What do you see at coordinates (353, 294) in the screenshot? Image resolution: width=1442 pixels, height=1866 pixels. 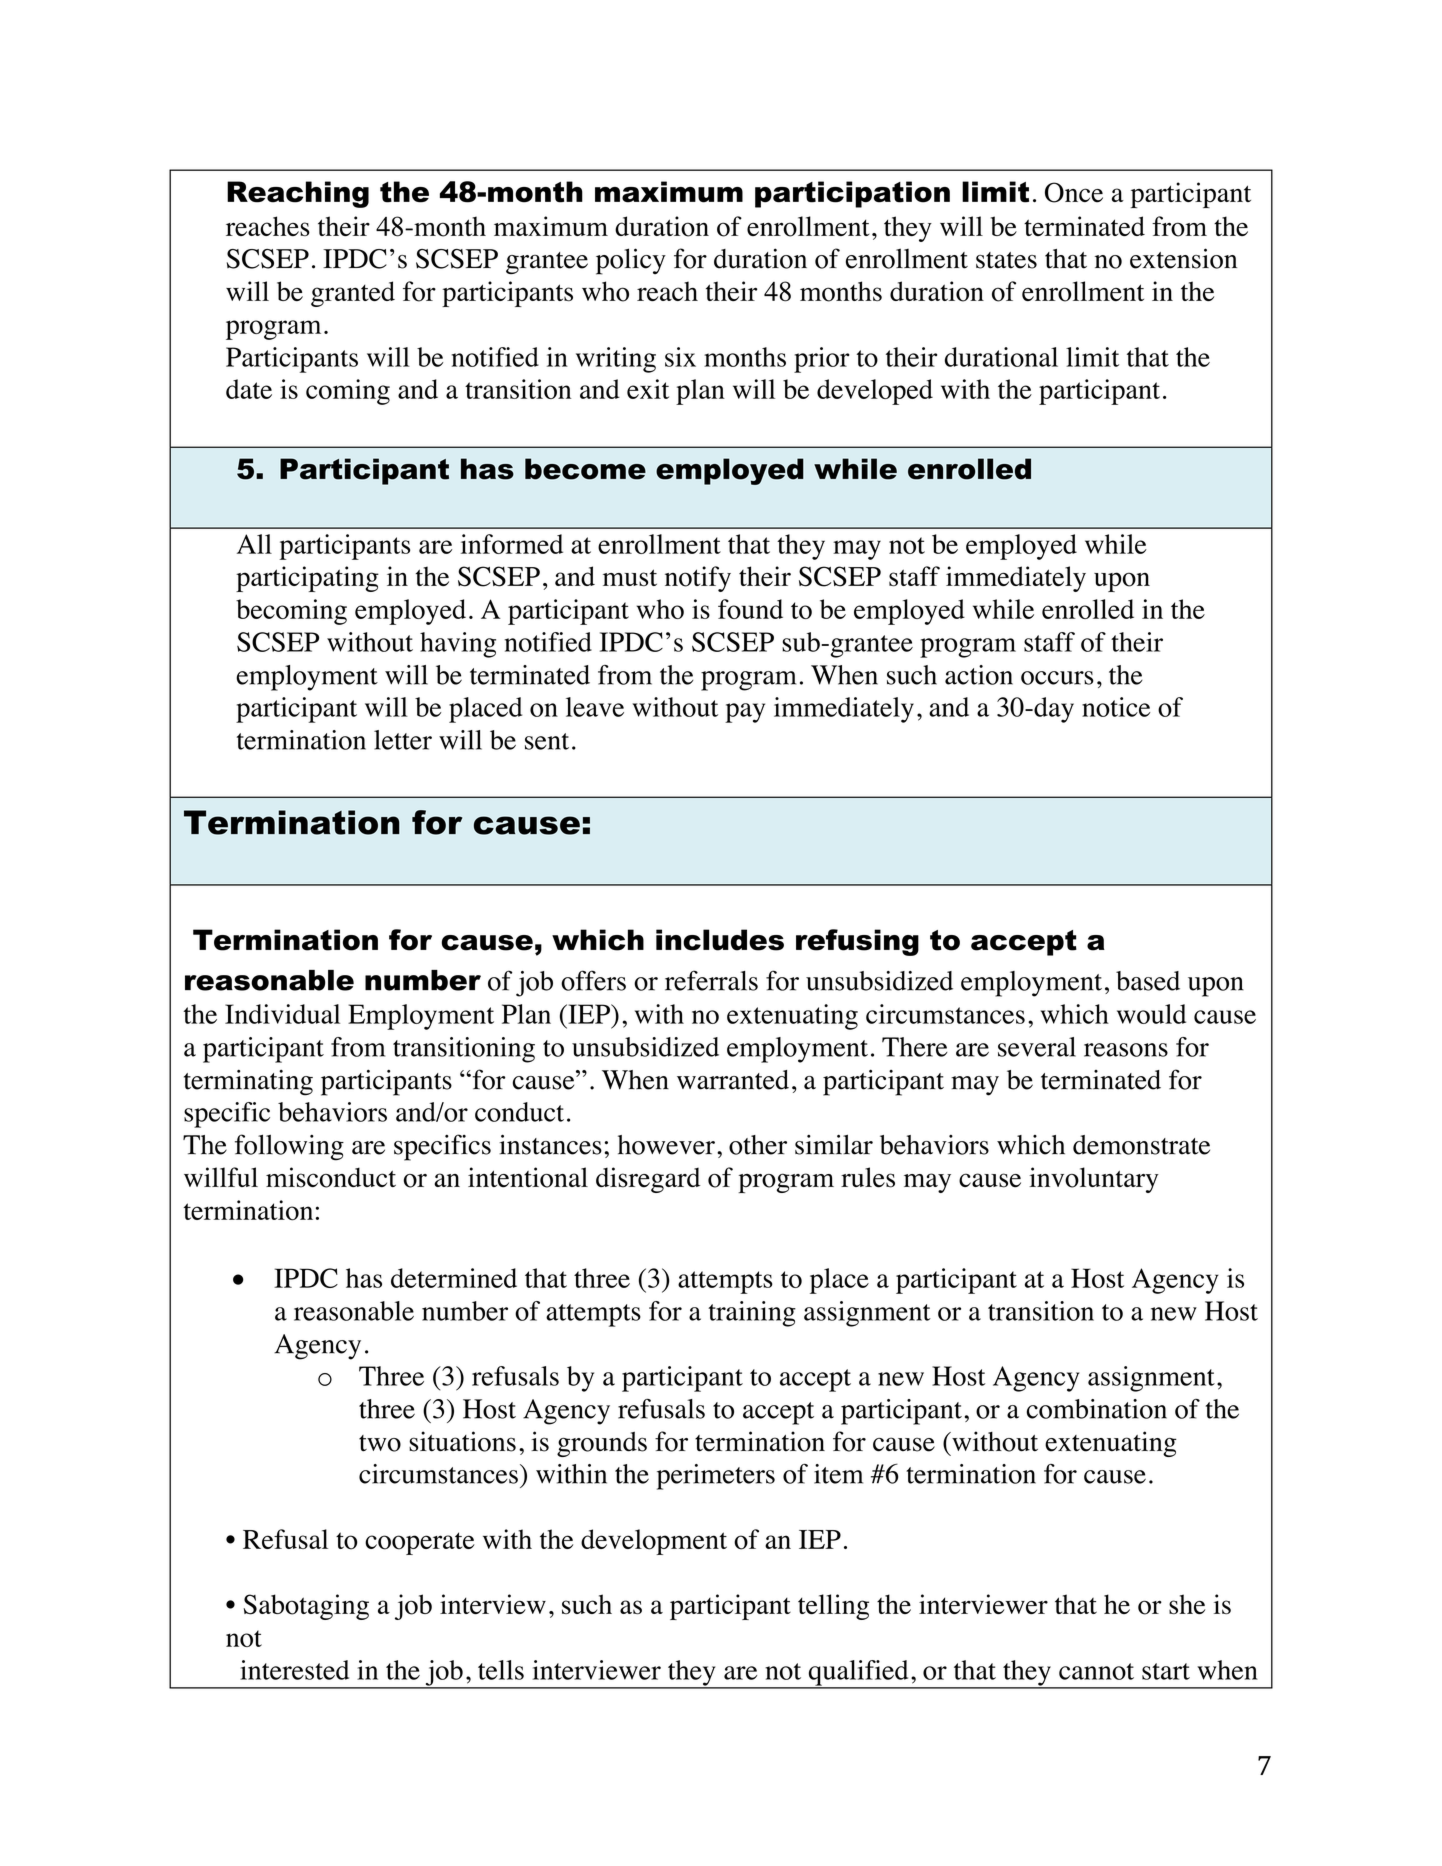 I see `granted` at bounding box center [353, 294].
